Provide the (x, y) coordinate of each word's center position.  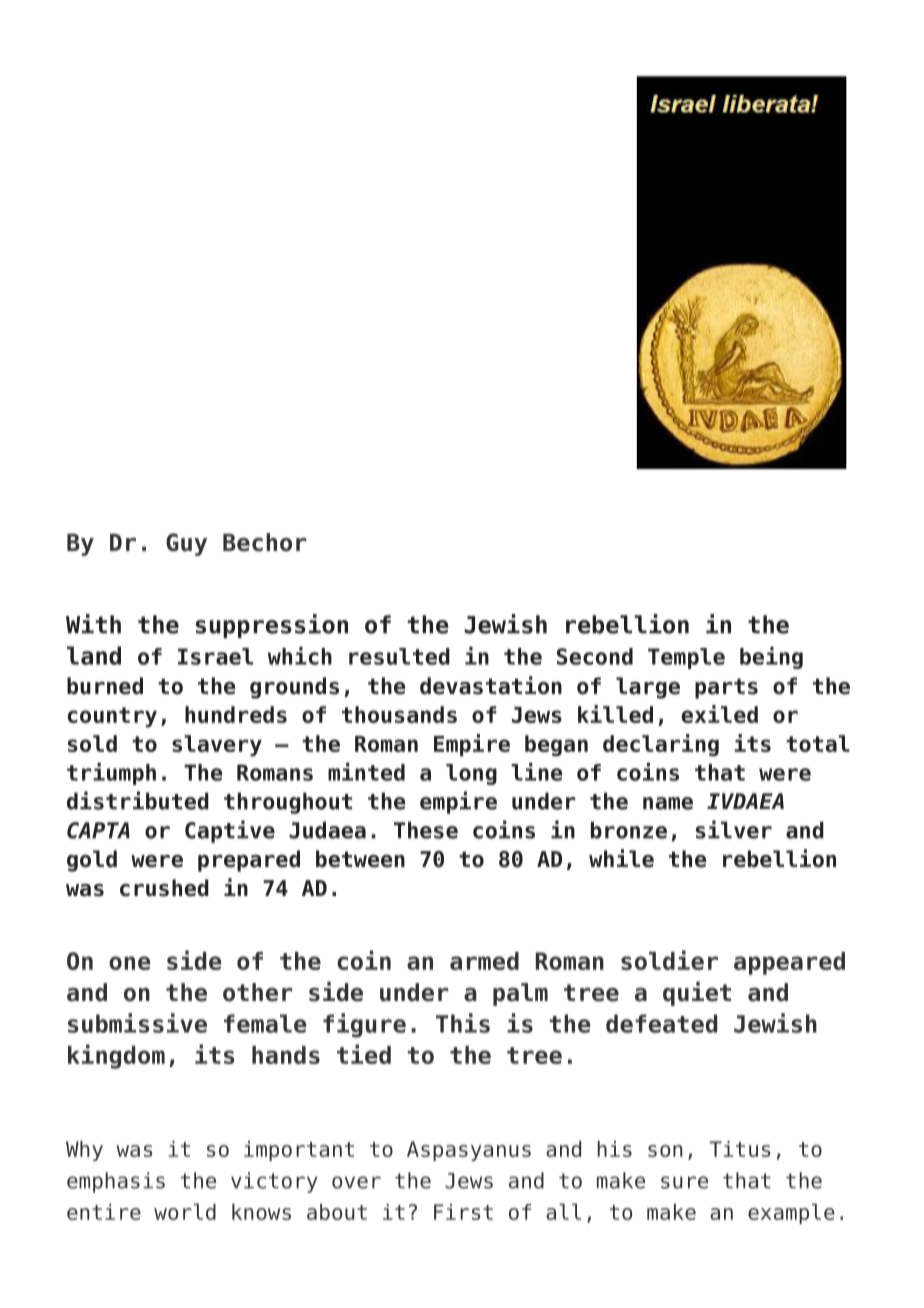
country (112, 717)
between (360, 859)
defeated (661, 1023)
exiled (719, 714)
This (463, 1023)
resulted (399, 656)
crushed (164, 888)
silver (734, 829)
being (771, 658)
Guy (186, 544)
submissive (137, 1023)
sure (684, 1182)
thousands (399, 714)
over (356, 1182)
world (185, 1211)
